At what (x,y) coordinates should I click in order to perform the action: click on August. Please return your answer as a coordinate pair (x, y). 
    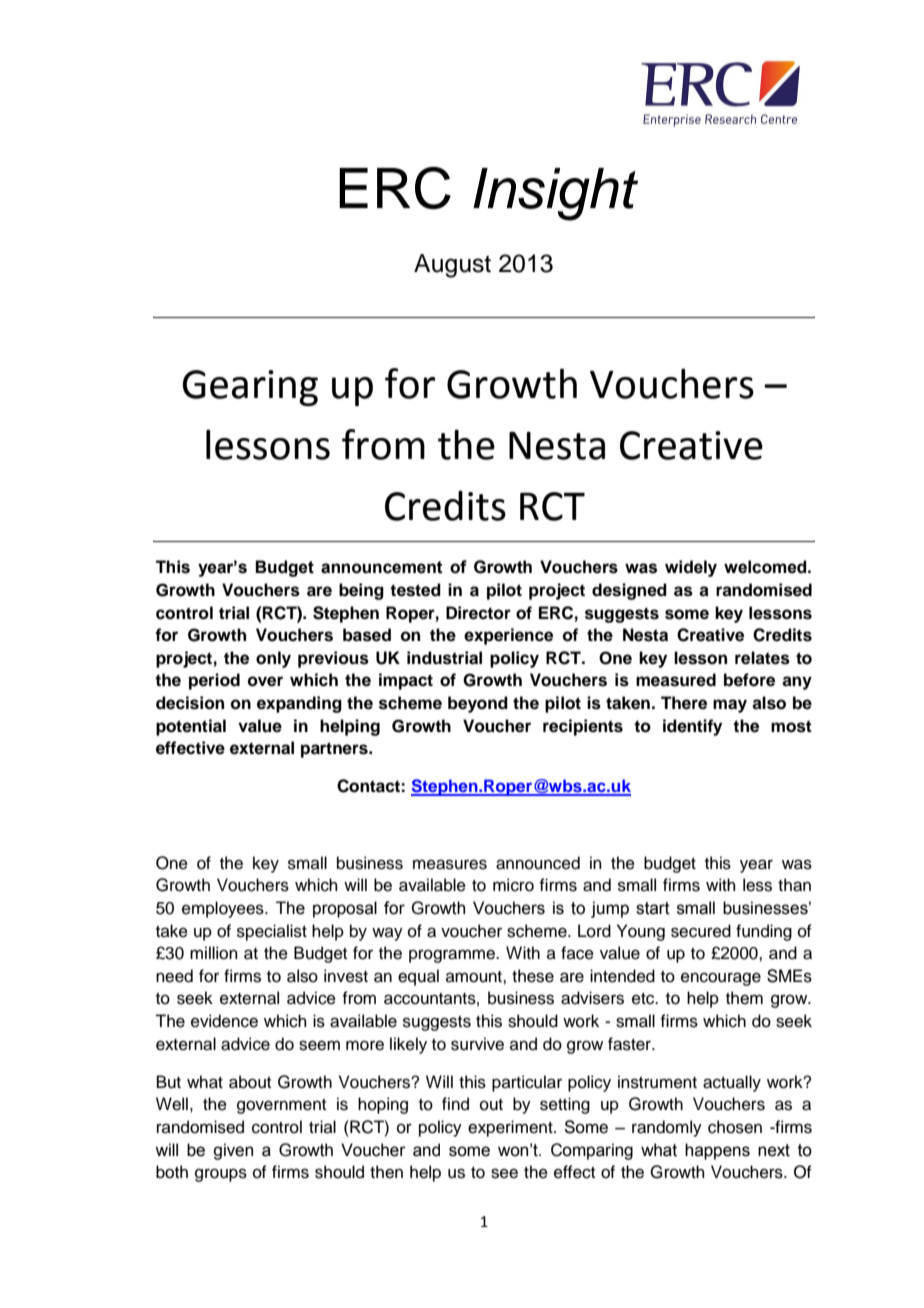
    Looking at the image, I should click on (452, 266).
